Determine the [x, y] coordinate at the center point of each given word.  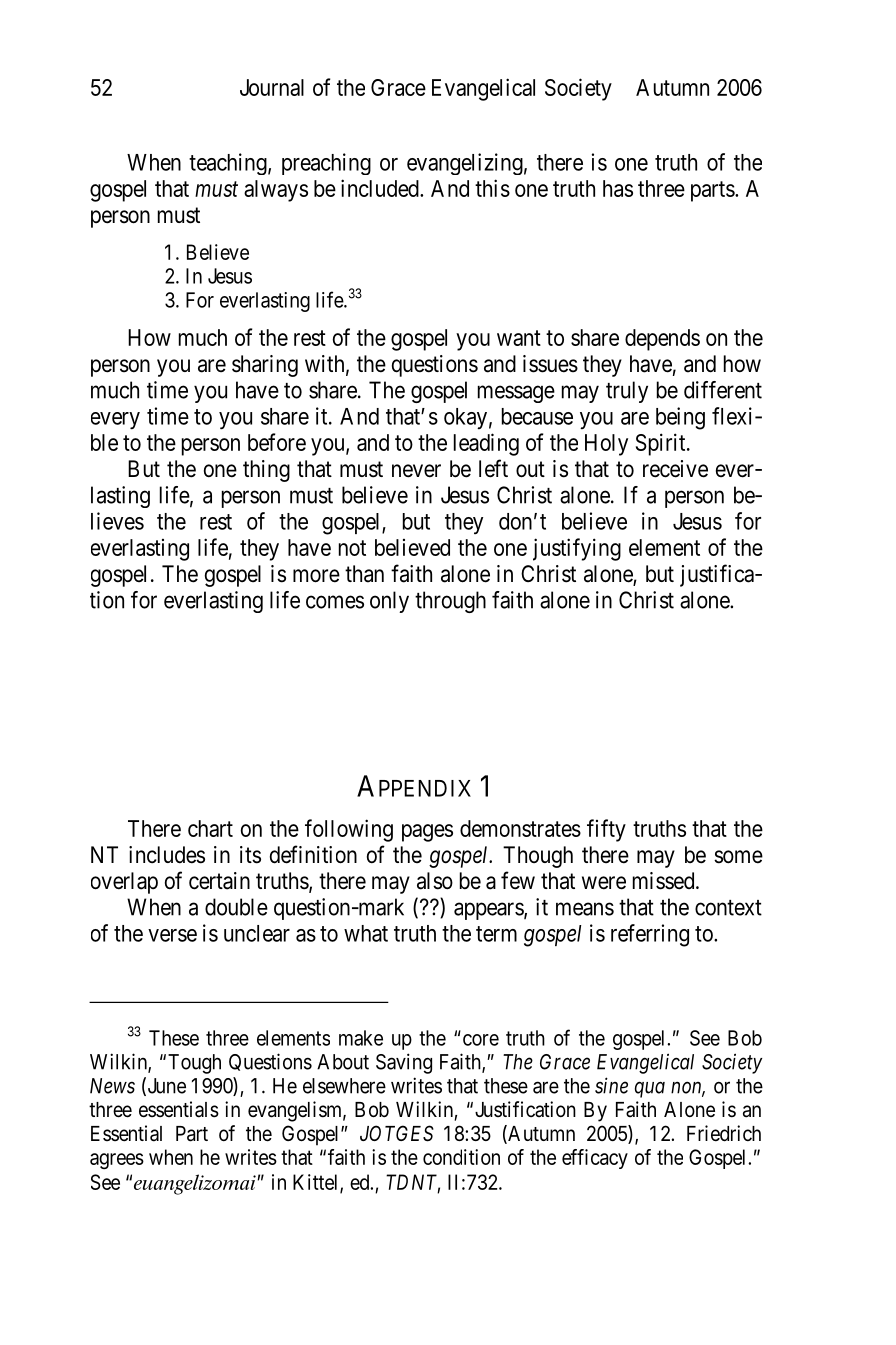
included [381, 188]
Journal [272, 87]
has [618, 188]
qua [650, 1090]
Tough [194, 1064]
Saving [404, 1063]
